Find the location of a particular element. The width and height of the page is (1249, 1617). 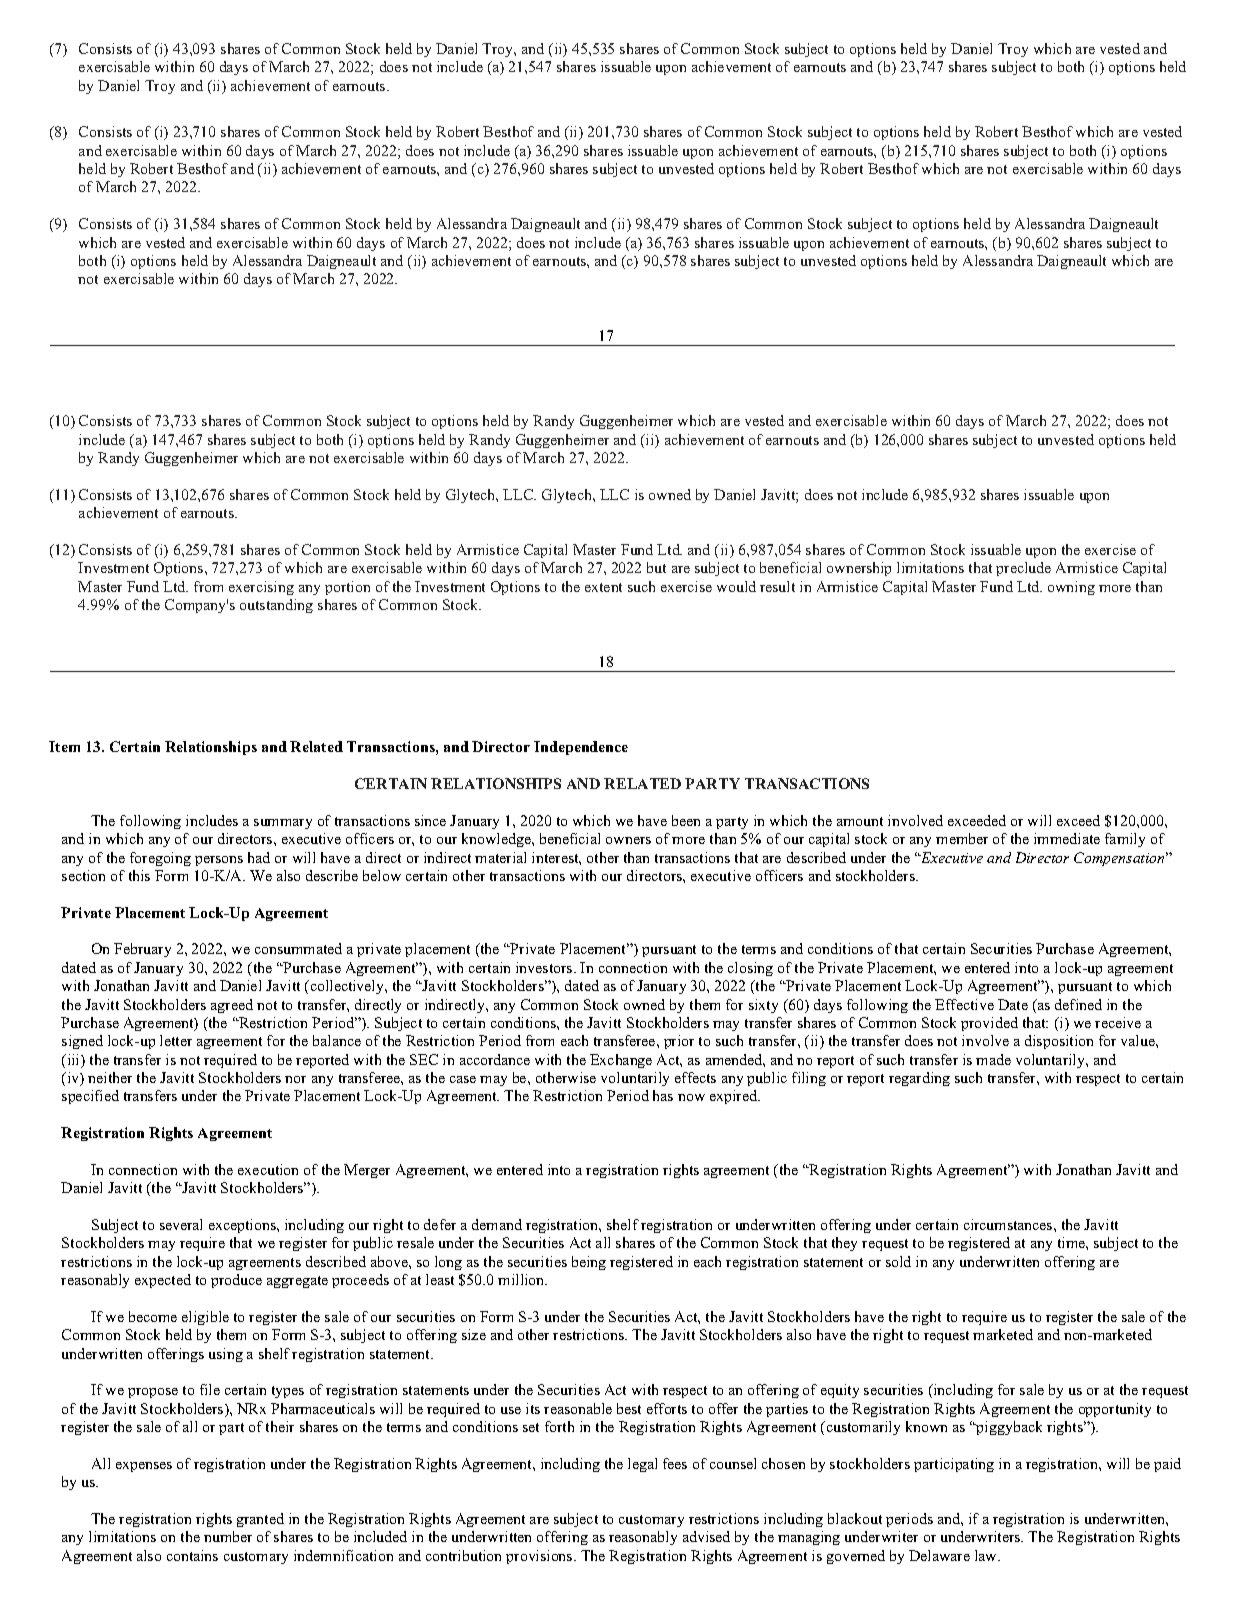

Exchange is located at coordinates (621, 1061).
